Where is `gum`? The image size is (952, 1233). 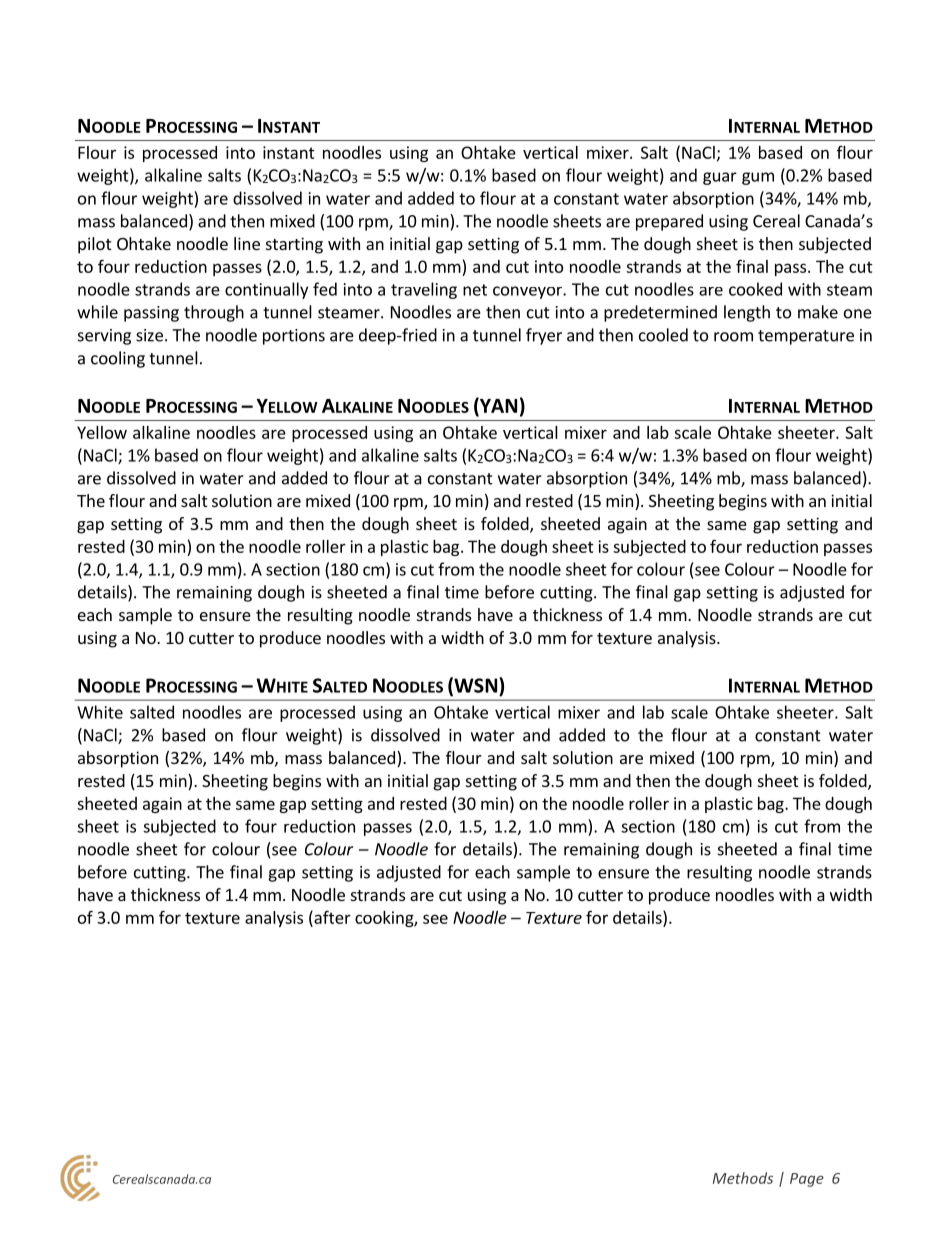
gum is located at coordinates (758, 178).
